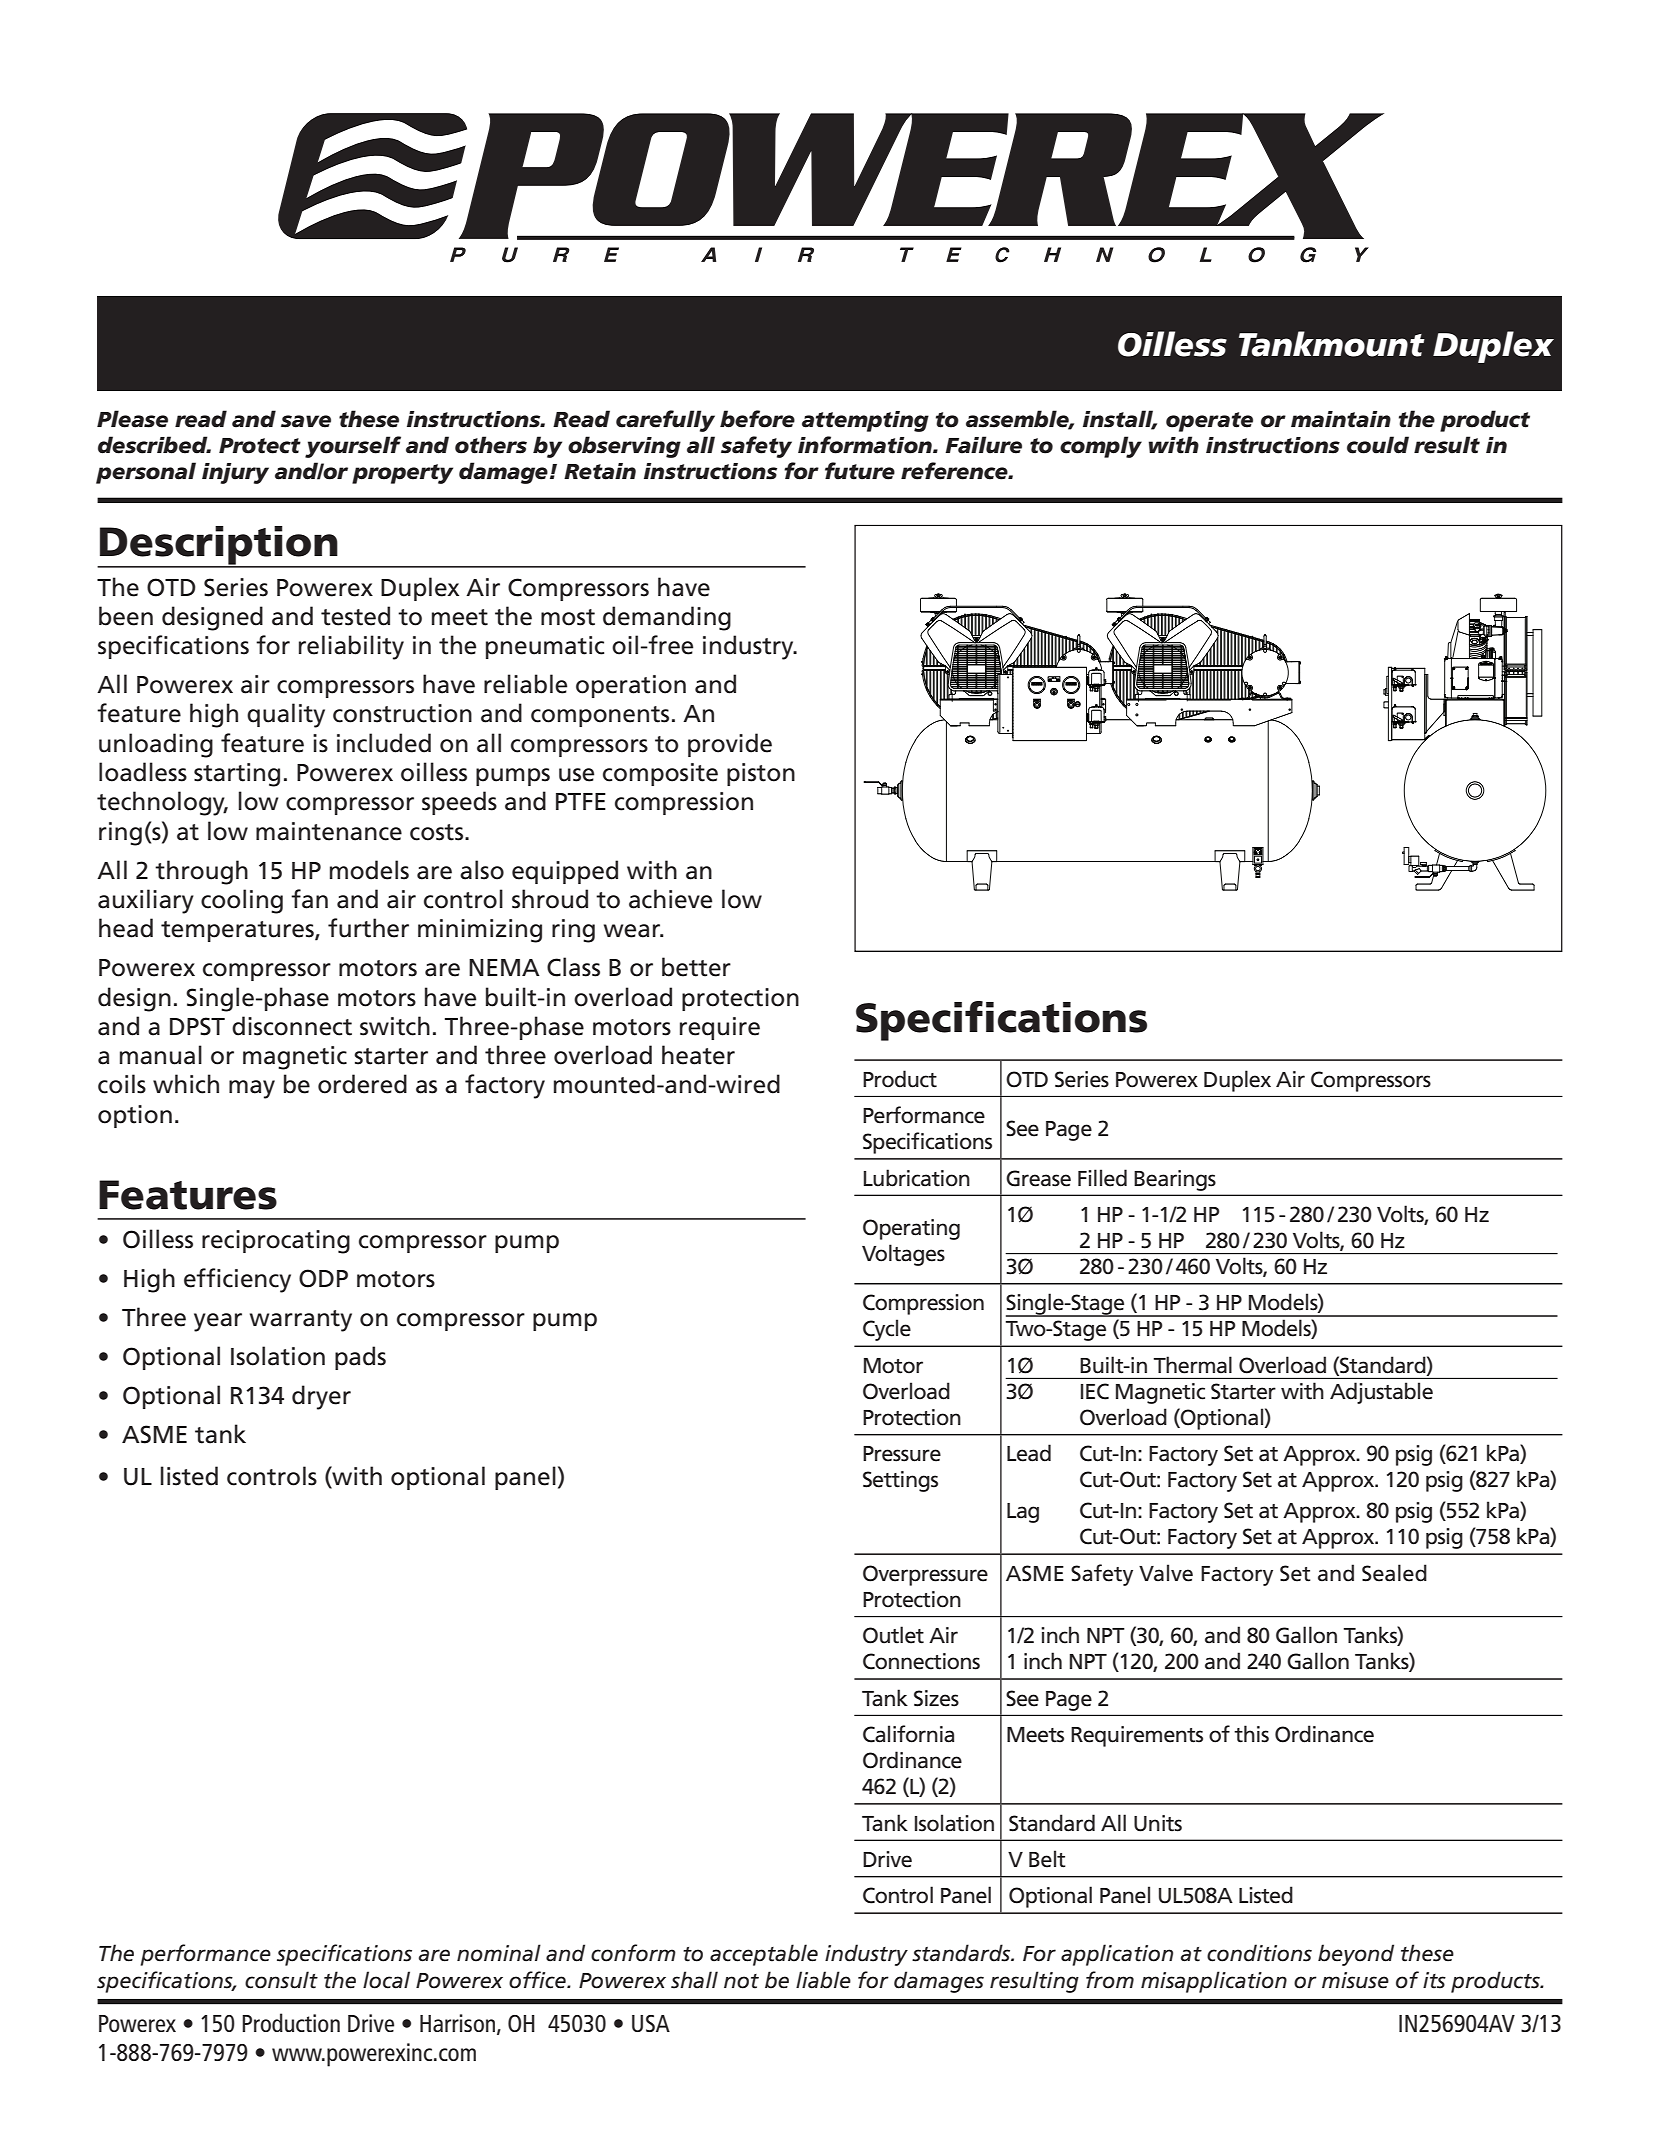 This screenshot has height=2148, width=1660. Describe the element at coordinates (696, 967) in the screenshot. I see `better` at that location.
